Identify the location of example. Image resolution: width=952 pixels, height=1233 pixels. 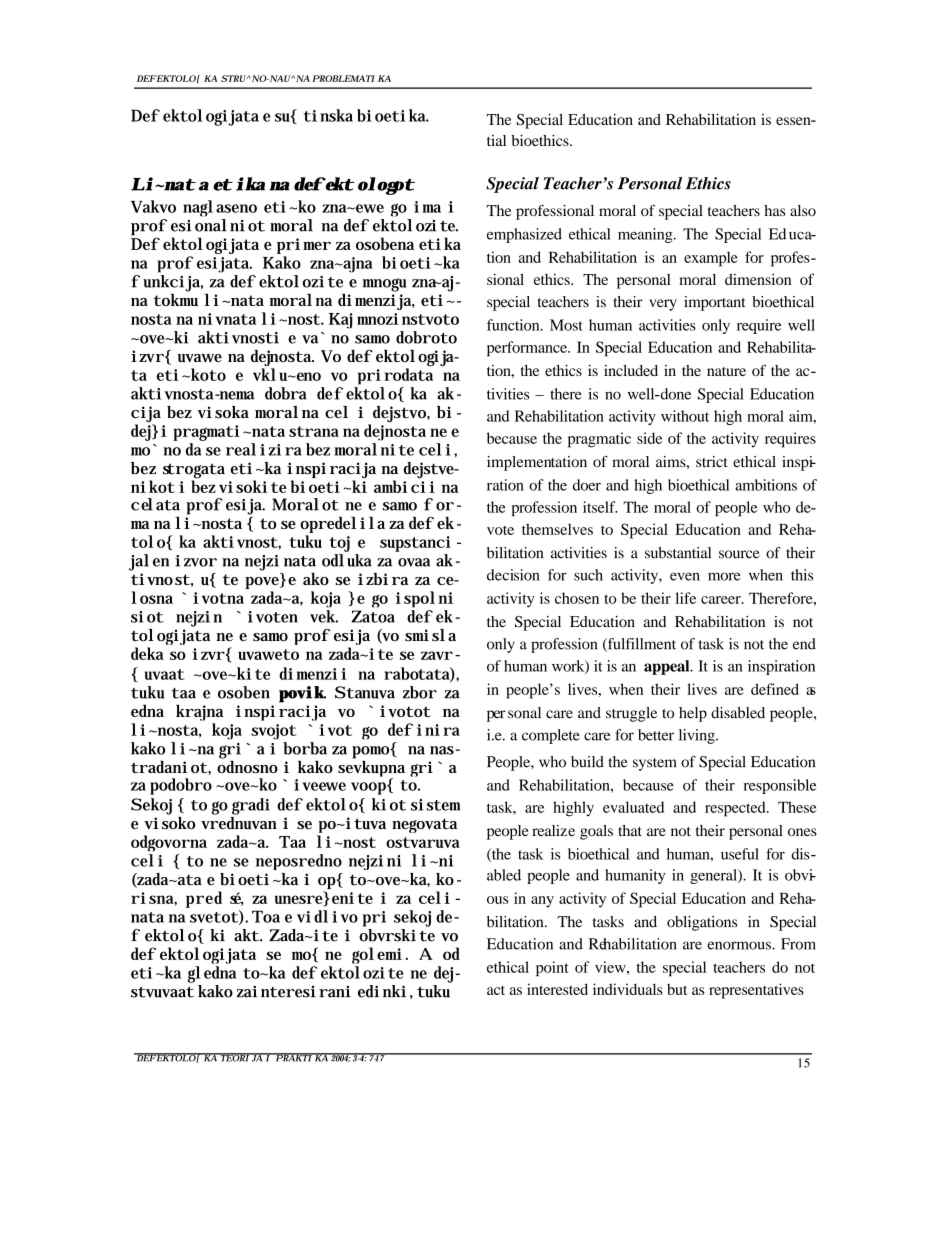
(711, 259).
